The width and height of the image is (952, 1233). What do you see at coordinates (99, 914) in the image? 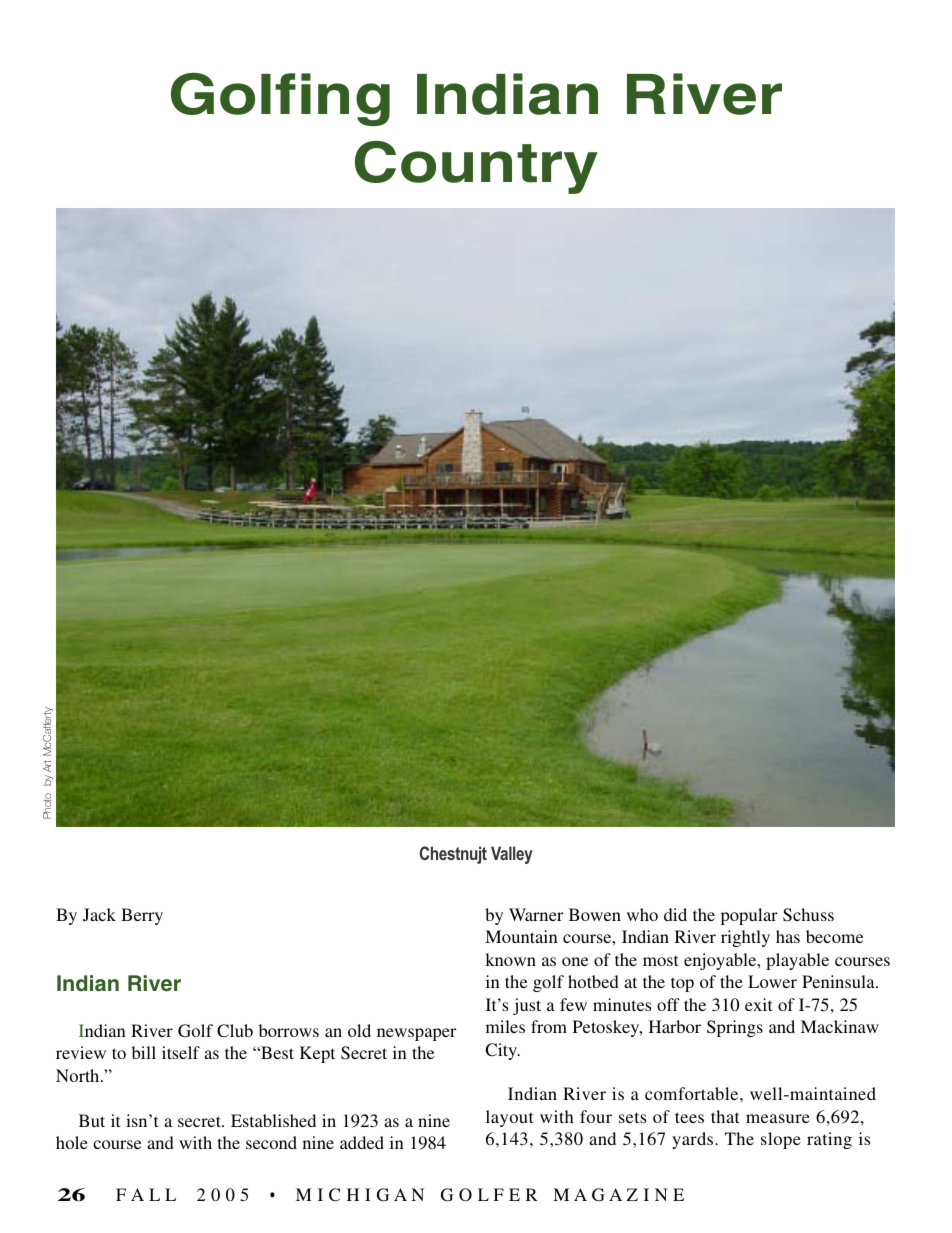
I see `Jack` at bounding box center [99, 914].
